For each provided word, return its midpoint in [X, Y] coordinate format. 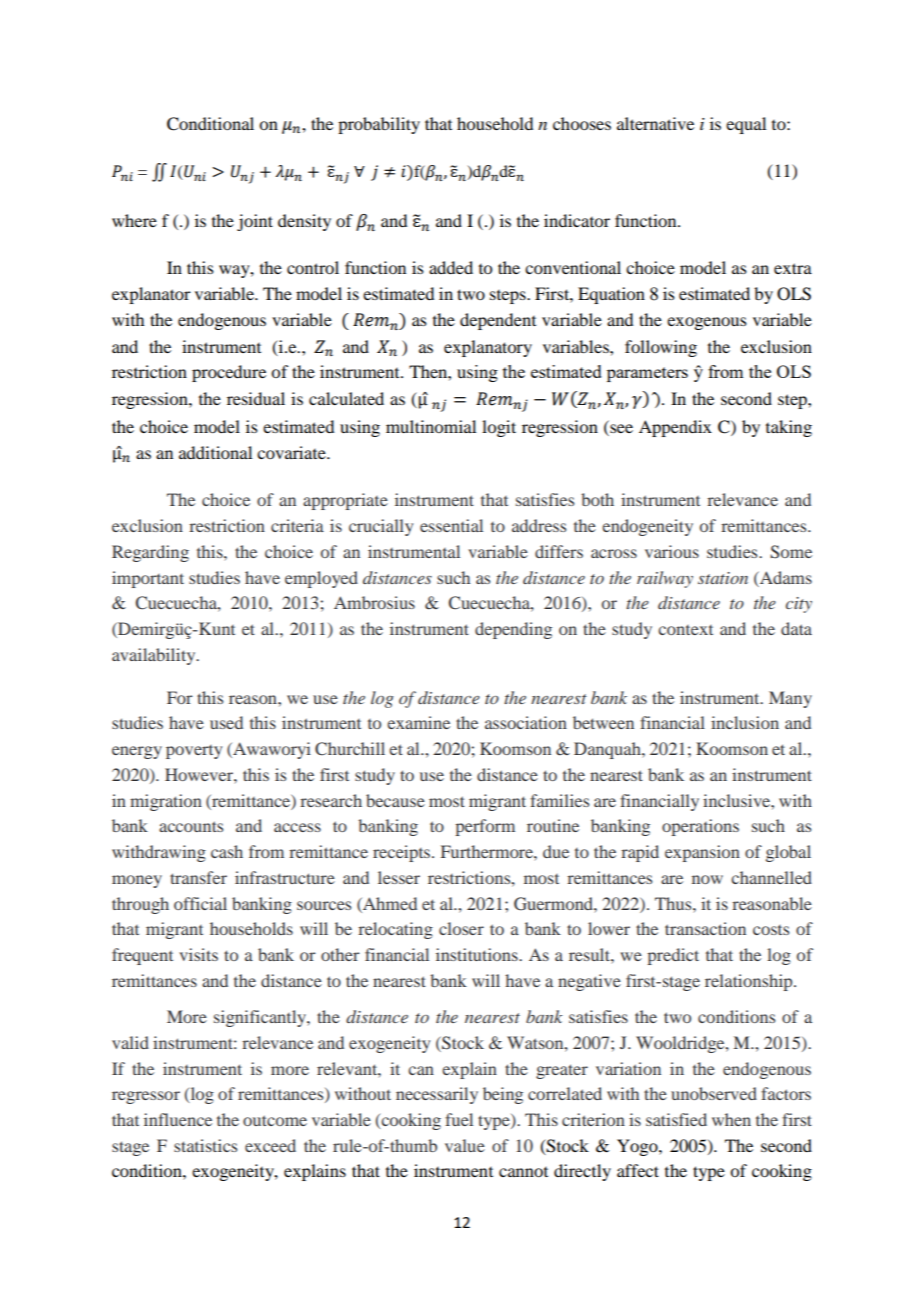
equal [746, 125]
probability [379, 125]
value [465, 1145]
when [731, 1119]
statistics [205, 1145]
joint [255, 222]
